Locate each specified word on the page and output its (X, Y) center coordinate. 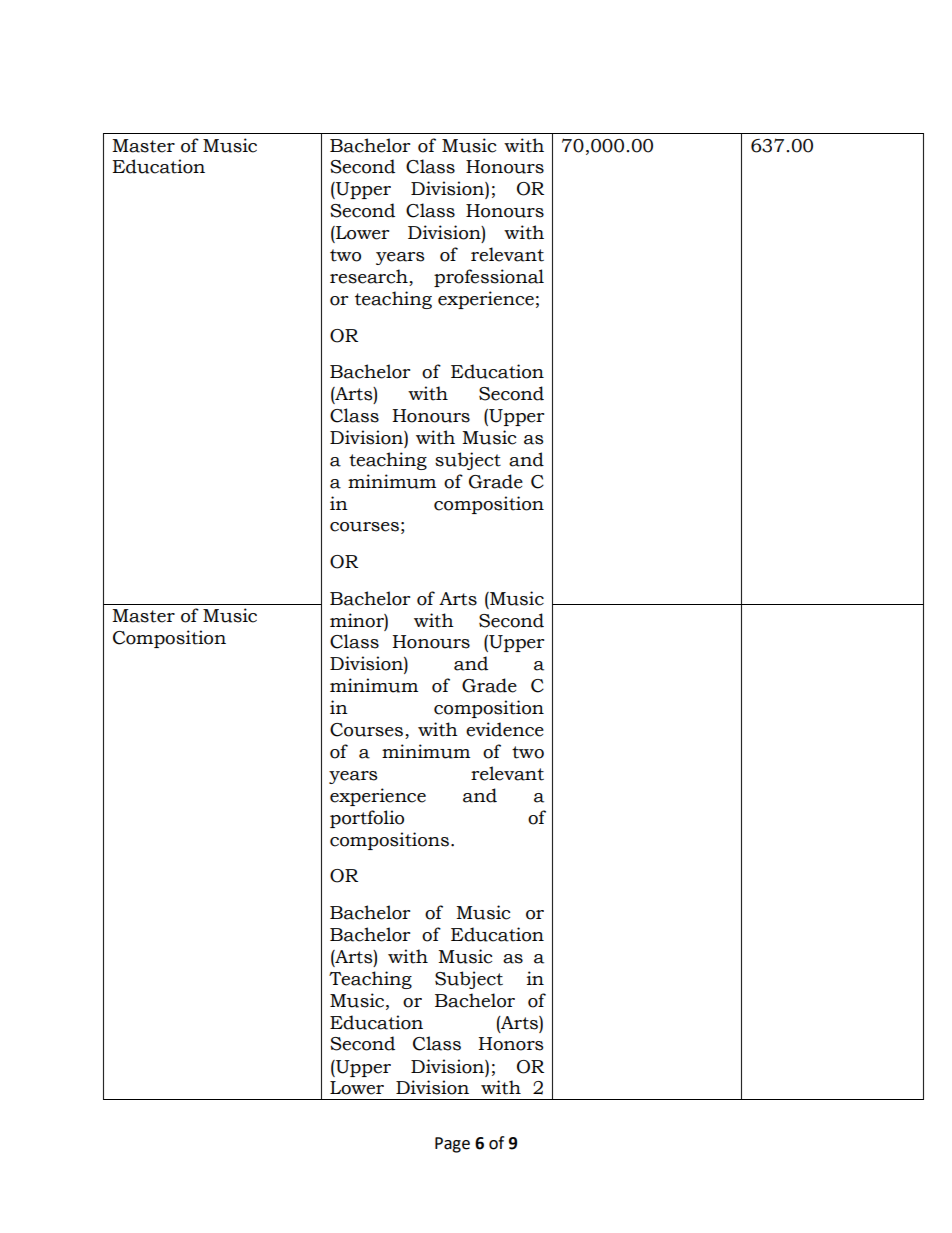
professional (489, 278)
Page (452, 1145)
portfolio (367, 819)
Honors (511, 1044)
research (370, 277)
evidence (505, 729)
